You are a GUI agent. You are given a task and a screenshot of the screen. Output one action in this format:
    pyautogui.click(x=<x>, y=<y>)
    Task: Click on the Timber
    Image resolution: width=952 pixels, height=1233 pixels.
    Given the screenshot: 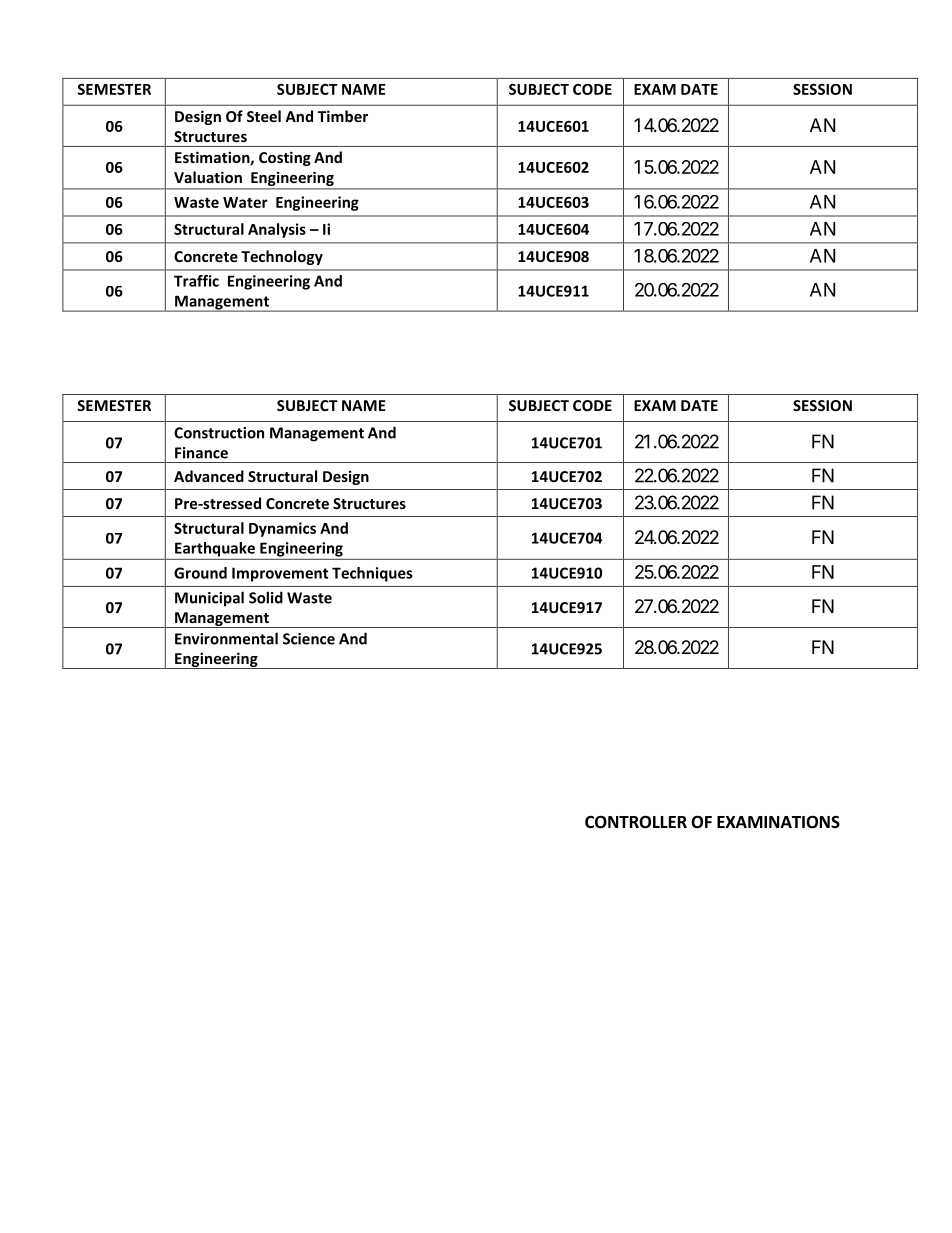 What is the action you would take?
    pyautogui.click(x=343, y=116)
